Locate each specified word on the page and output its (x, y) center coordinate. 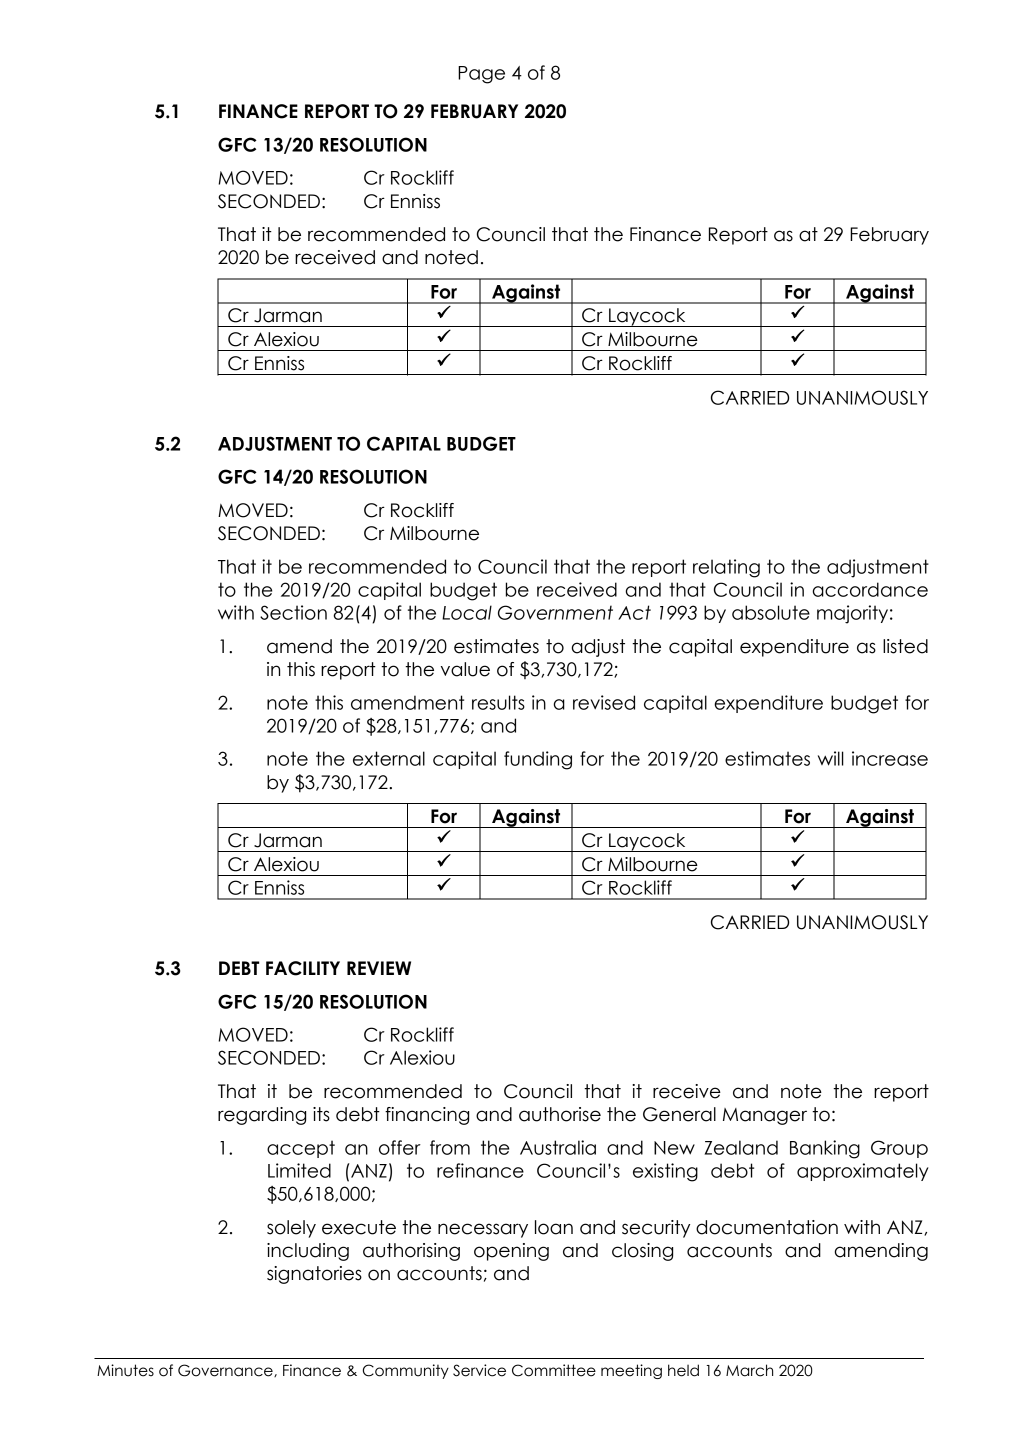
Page (481, 75)
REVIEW (379, 968)
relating (726, 568)
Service (479, 1370)
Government (555, 612)
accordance (870, 589)
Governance (226, 1370)
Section (293, 612)
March (749, 1370)
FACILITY (303, 968)
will (831, 758)
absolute (771, 612)
